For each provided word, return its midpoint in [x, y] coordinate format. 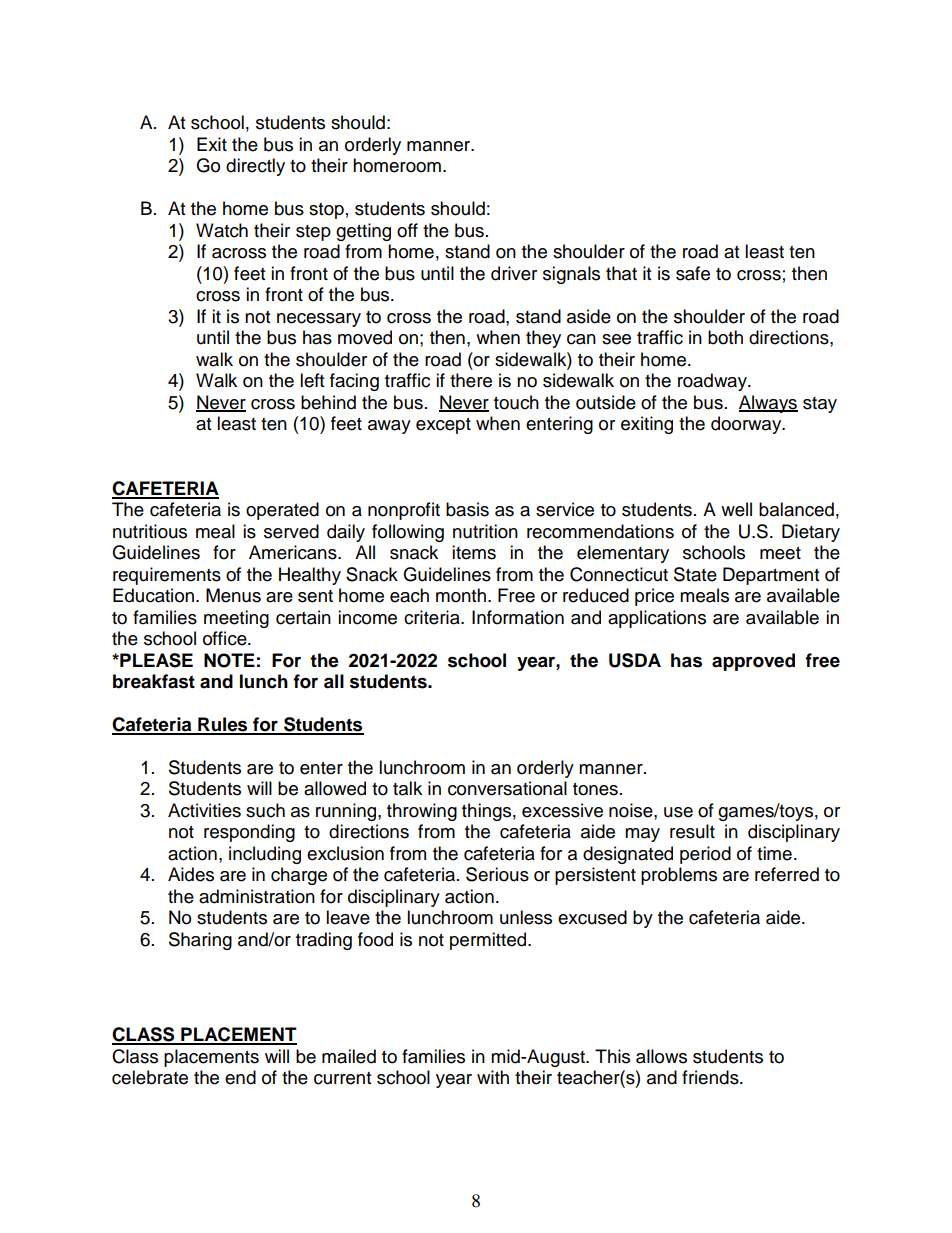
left [312, 380]
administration [257, 896]
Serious [497, 874]
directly [255, 167]
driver [514, 273]
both [725, 337]
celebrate [150, 1077]
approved [753, 662]
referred [787, 874]
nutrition [485, 531]
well [736, 509]
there [471, 380]
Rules [223, 725]
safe [693, 273]
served [291, 531]
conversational [507, 788]
